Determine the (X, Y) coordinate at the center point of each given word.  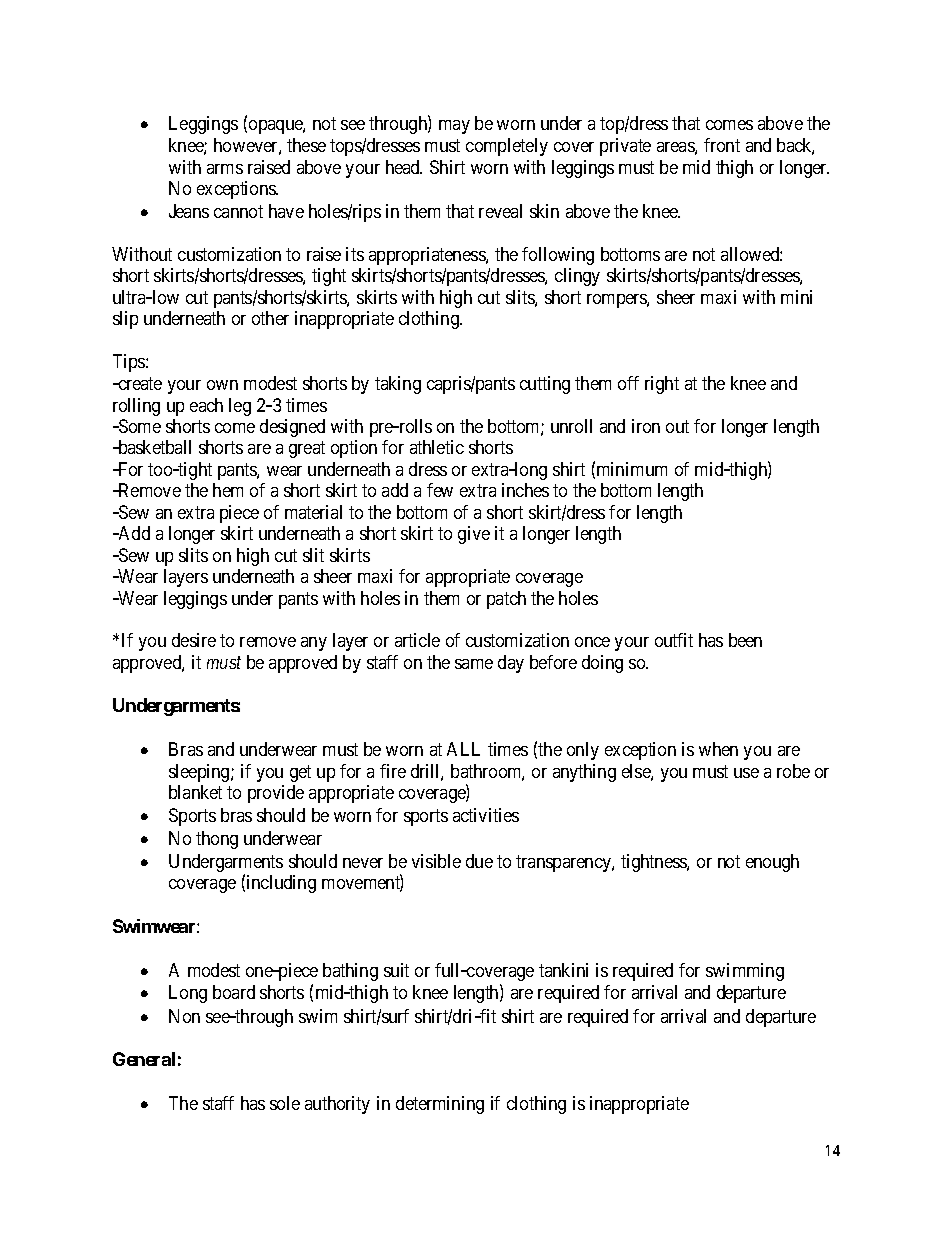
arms (225, 169)
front (722, 145)
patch (506, 600)
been (745, 640)
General (144, 1059)
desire (194, 640)
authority (337, 1105)
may (454, 127)
